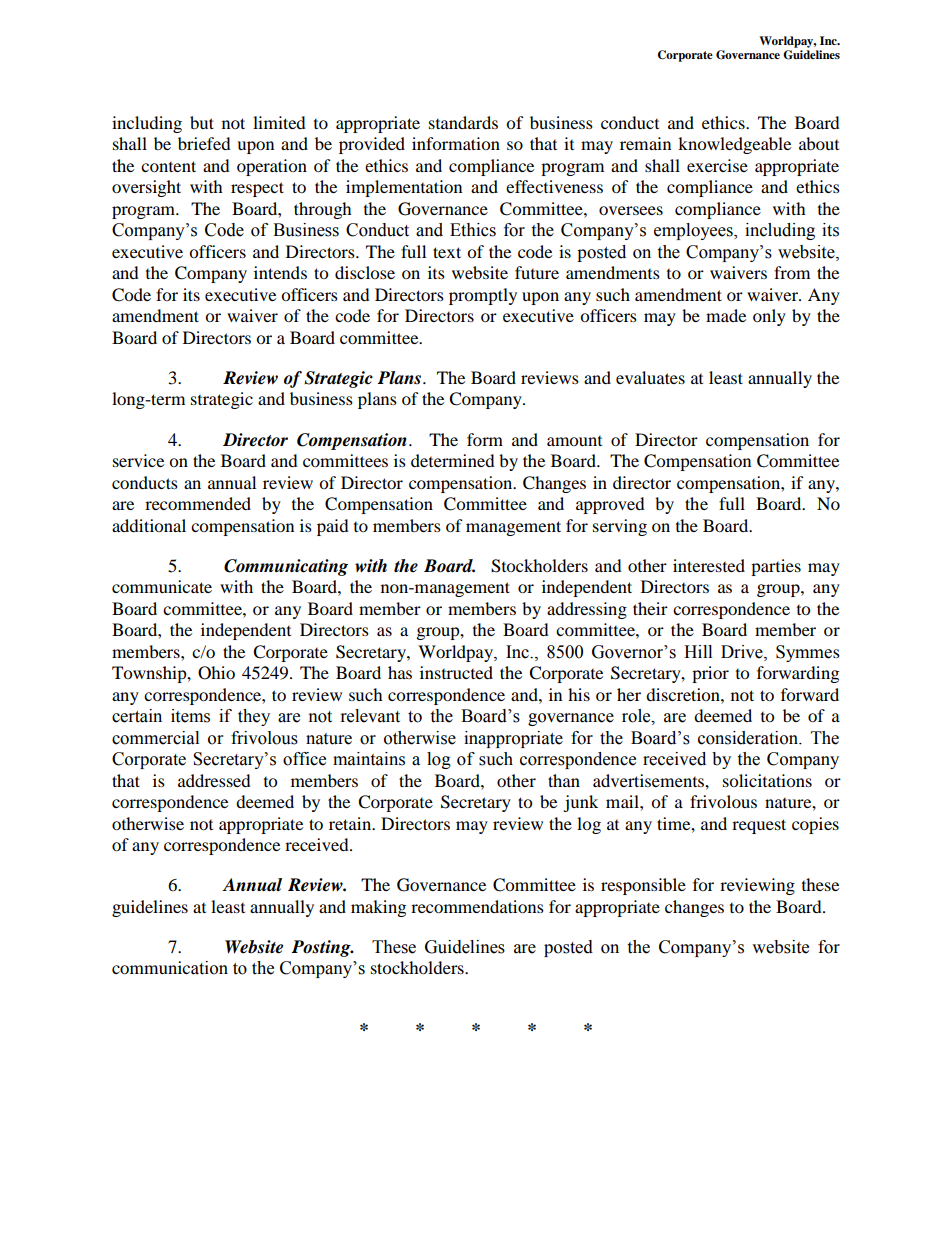 Image resolution: width=952 pixels, height=1233 pixels. Describe the element at coordinates (477, 906) in the document. I see `recommendations` at that location.
